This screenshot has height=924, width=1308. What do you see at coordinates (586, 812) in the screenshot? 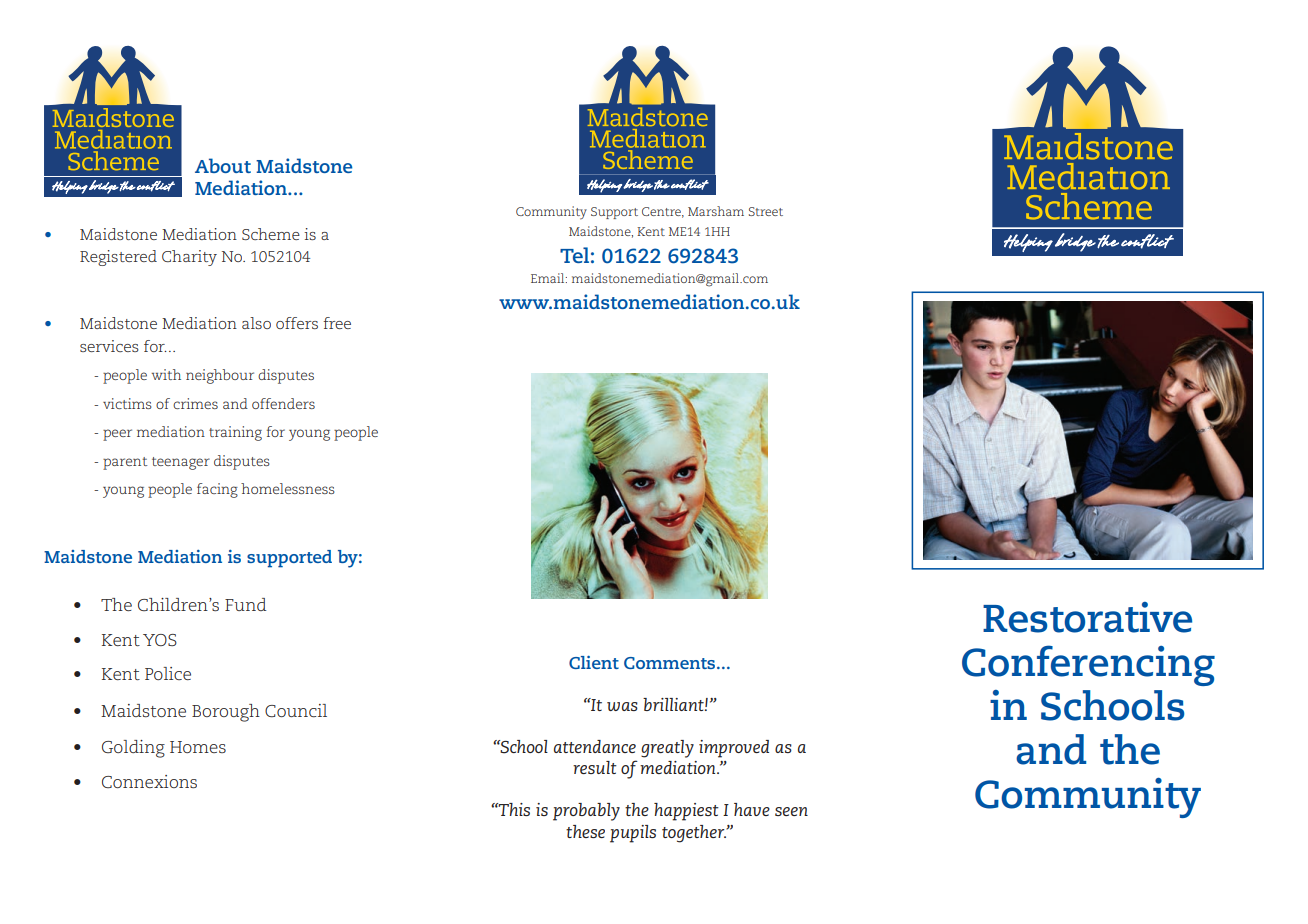
I see `probably` at bounding box center [586, 812].
